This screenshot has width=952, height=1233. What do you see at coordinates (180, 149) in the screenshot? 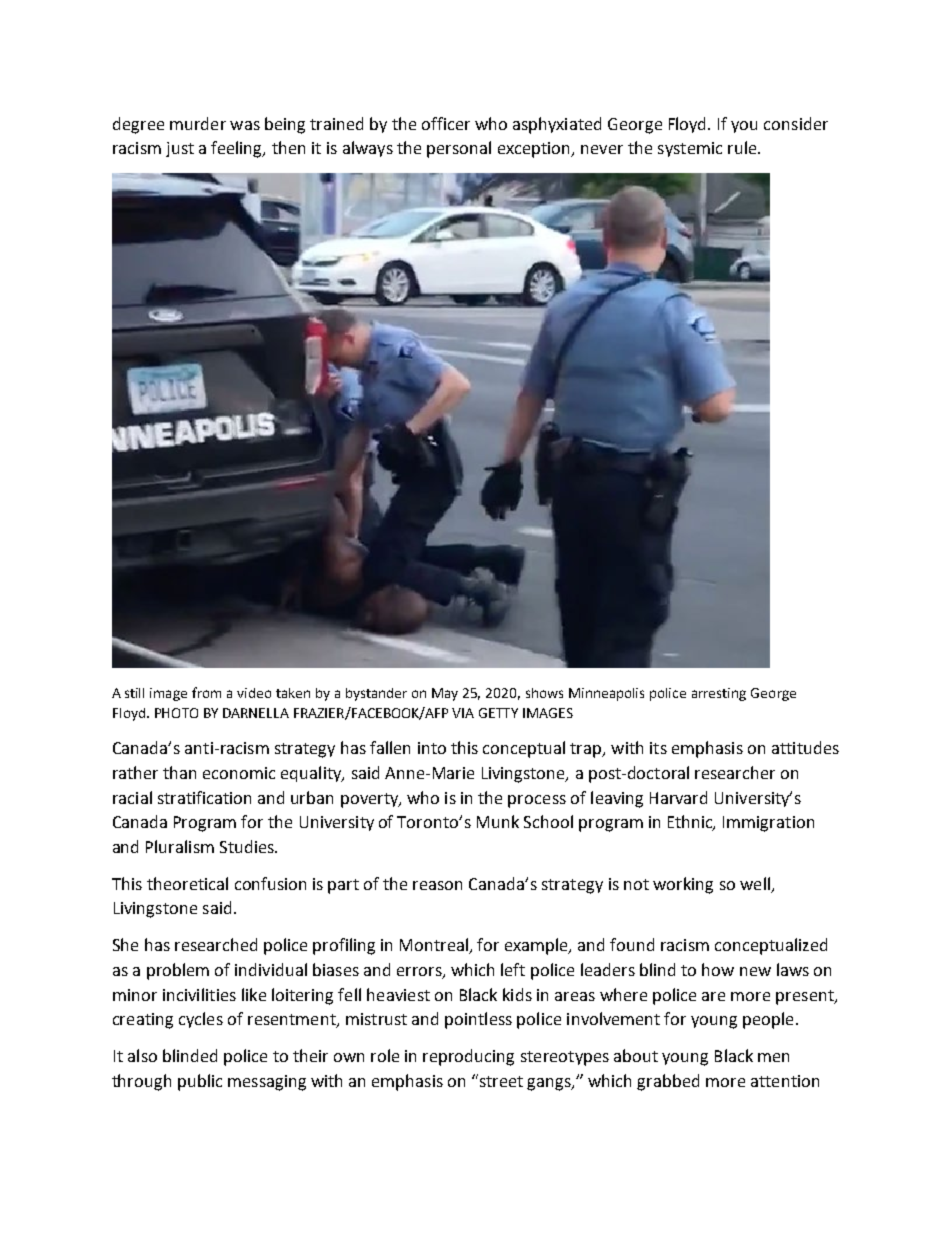
I see `just` at bounding box center [180, 149].
